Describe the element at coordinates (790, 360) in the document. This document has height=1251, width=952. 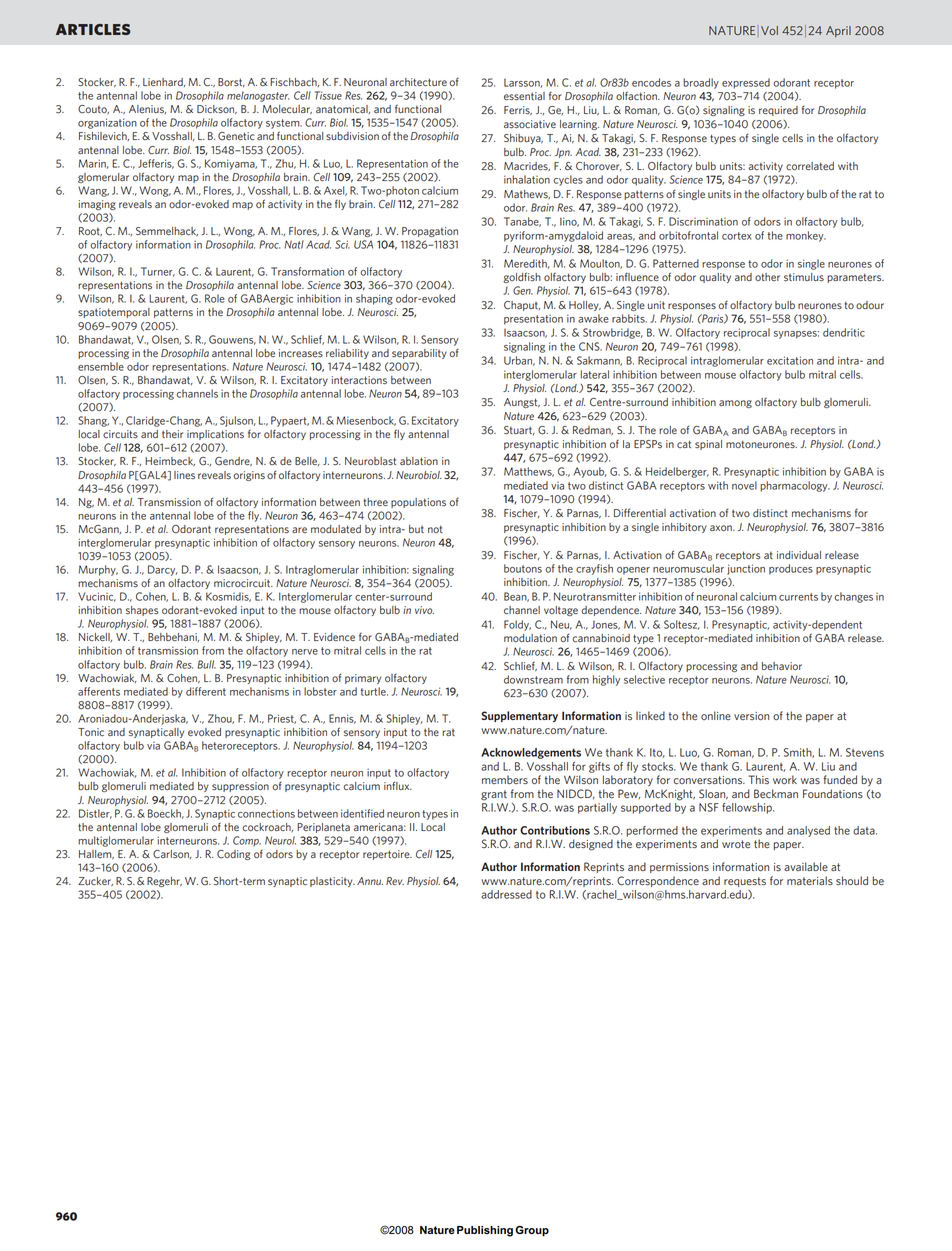
I see `excitation` at that location.
